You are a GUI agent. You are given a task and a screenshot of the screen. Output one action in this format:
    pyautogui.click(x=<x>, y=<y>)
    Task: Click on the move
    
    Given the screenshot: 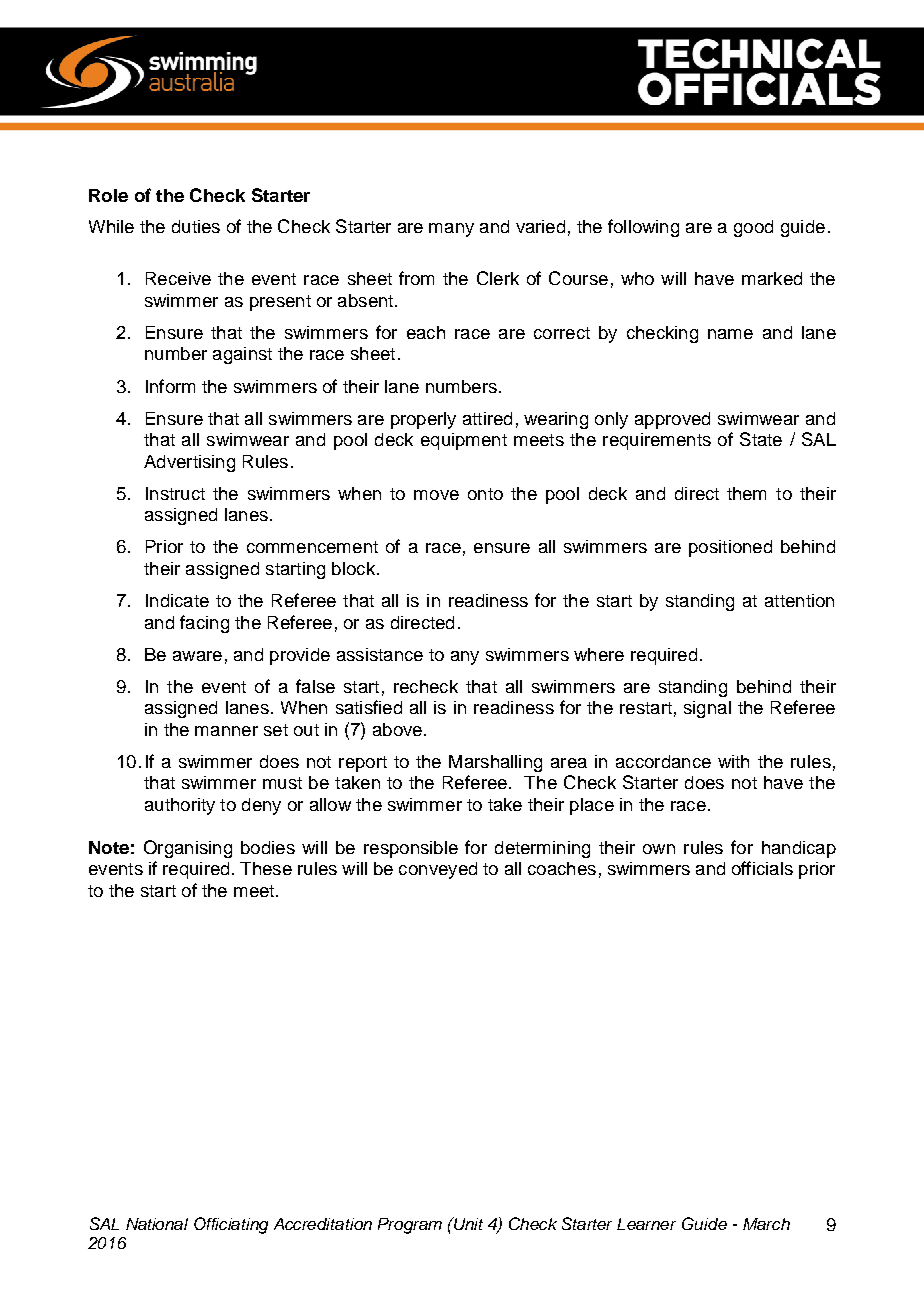 What is the action you would take?
    pyautogui.click(x=436, y=495)
